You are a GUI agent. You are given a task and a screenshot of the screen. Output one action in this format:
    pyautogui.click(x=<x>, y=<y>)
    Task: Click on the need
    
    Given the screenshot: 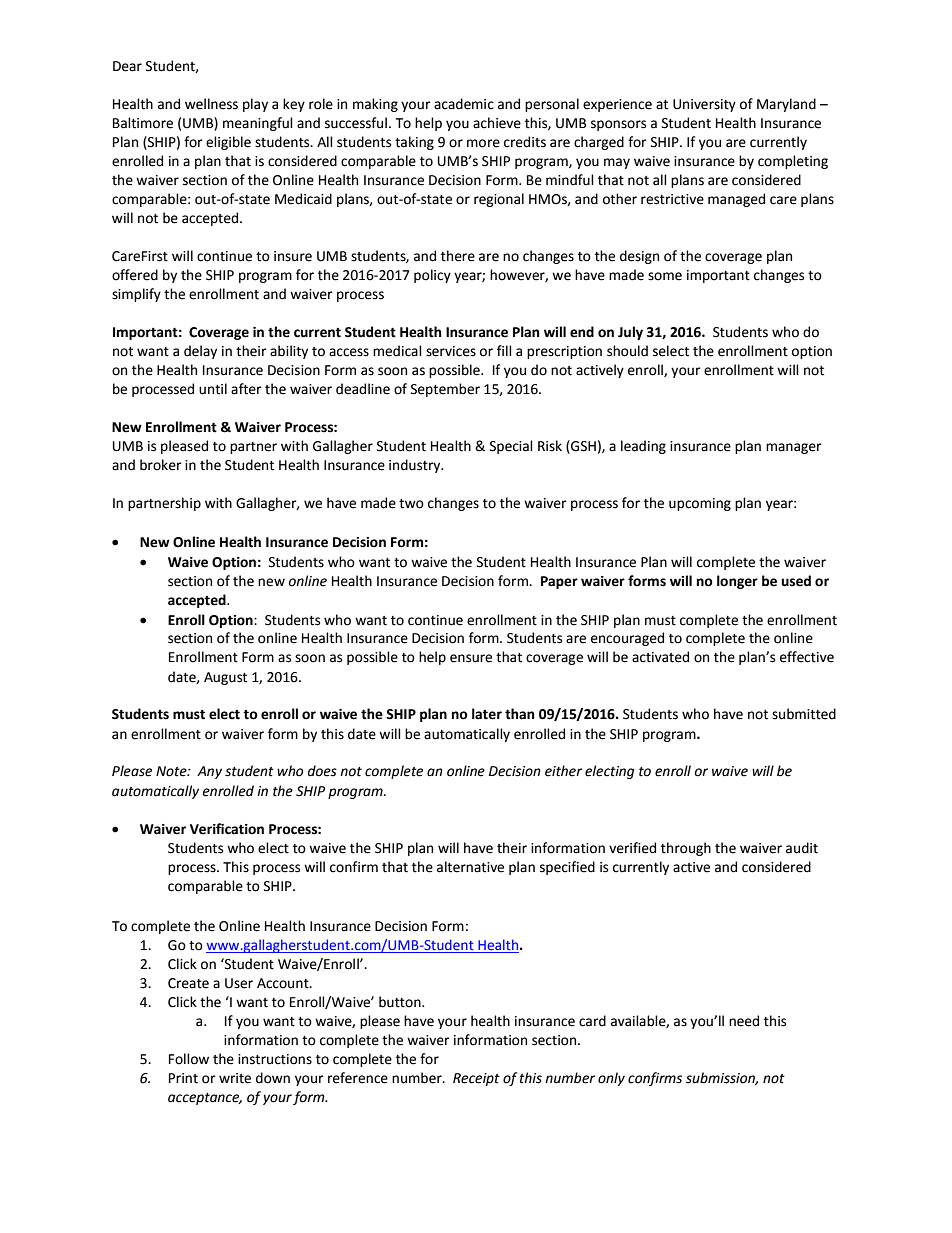 What is the action you would take?
    pyautogui.click(x=744, y=1021)
